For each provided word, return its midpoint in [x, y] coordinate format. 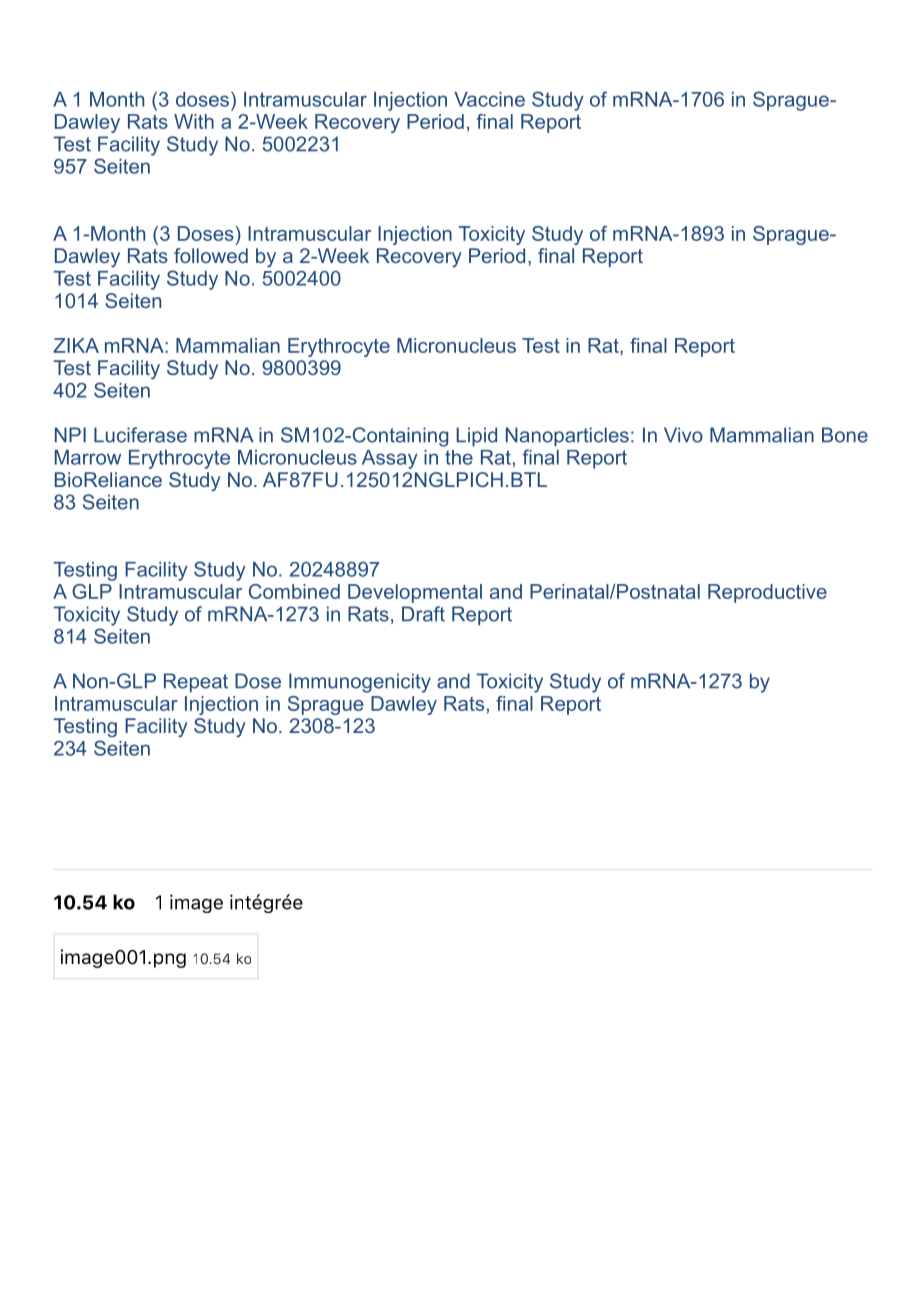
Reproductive [767, 593]
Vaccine [489, 99]
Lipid [477, 437]
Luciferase [140, 435]
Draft [423, 614]
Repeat [196, 683]
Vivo [683, 435]
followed [211, 255]
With [194, 121]
